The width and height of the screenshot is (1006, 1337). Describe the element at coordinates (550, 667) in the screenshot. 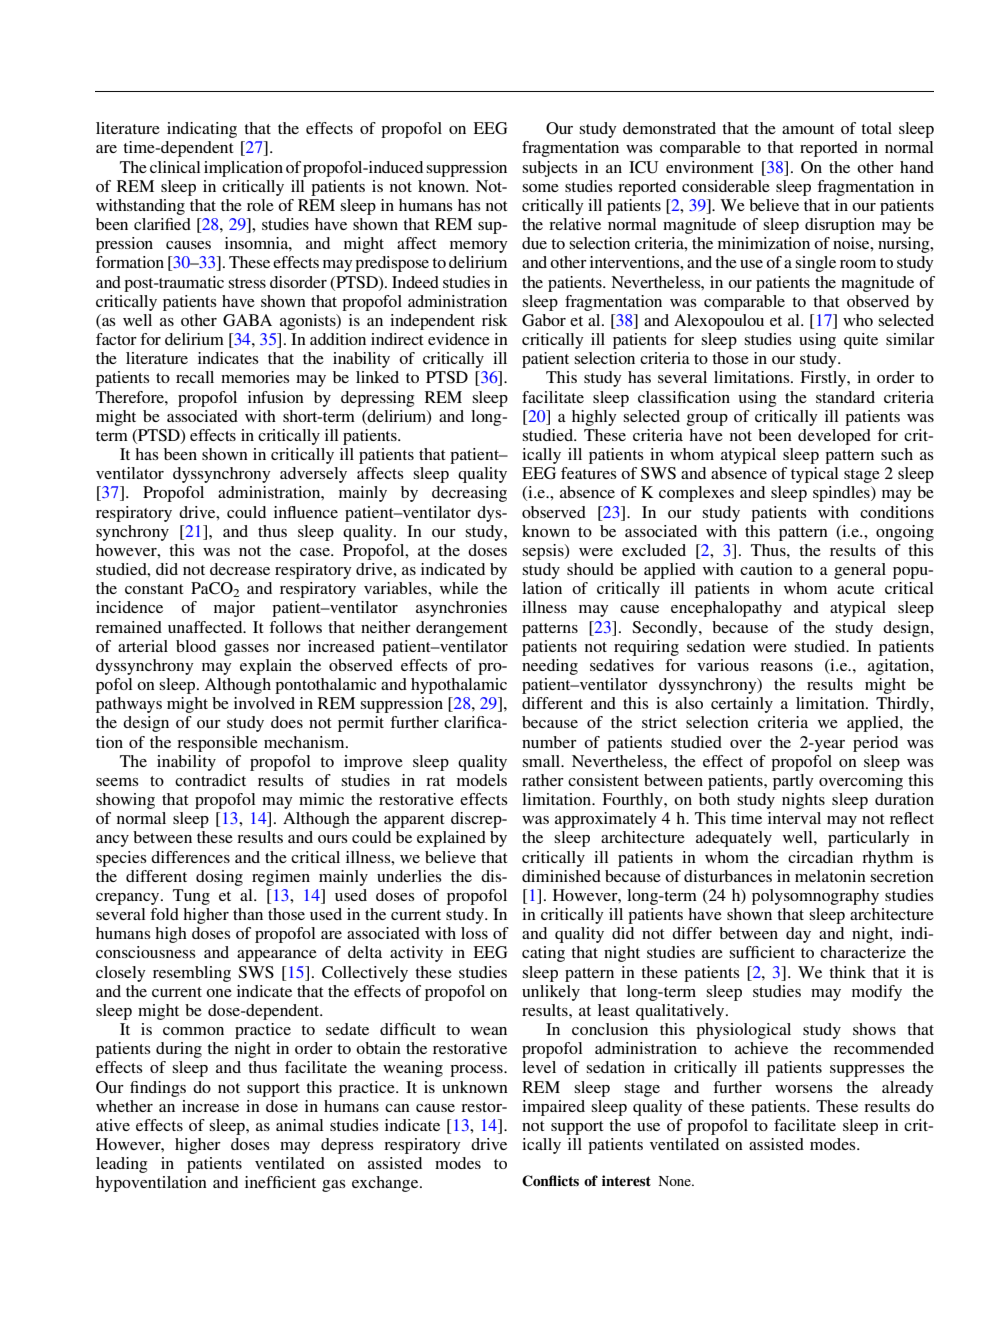

I see `needing` at that location.
